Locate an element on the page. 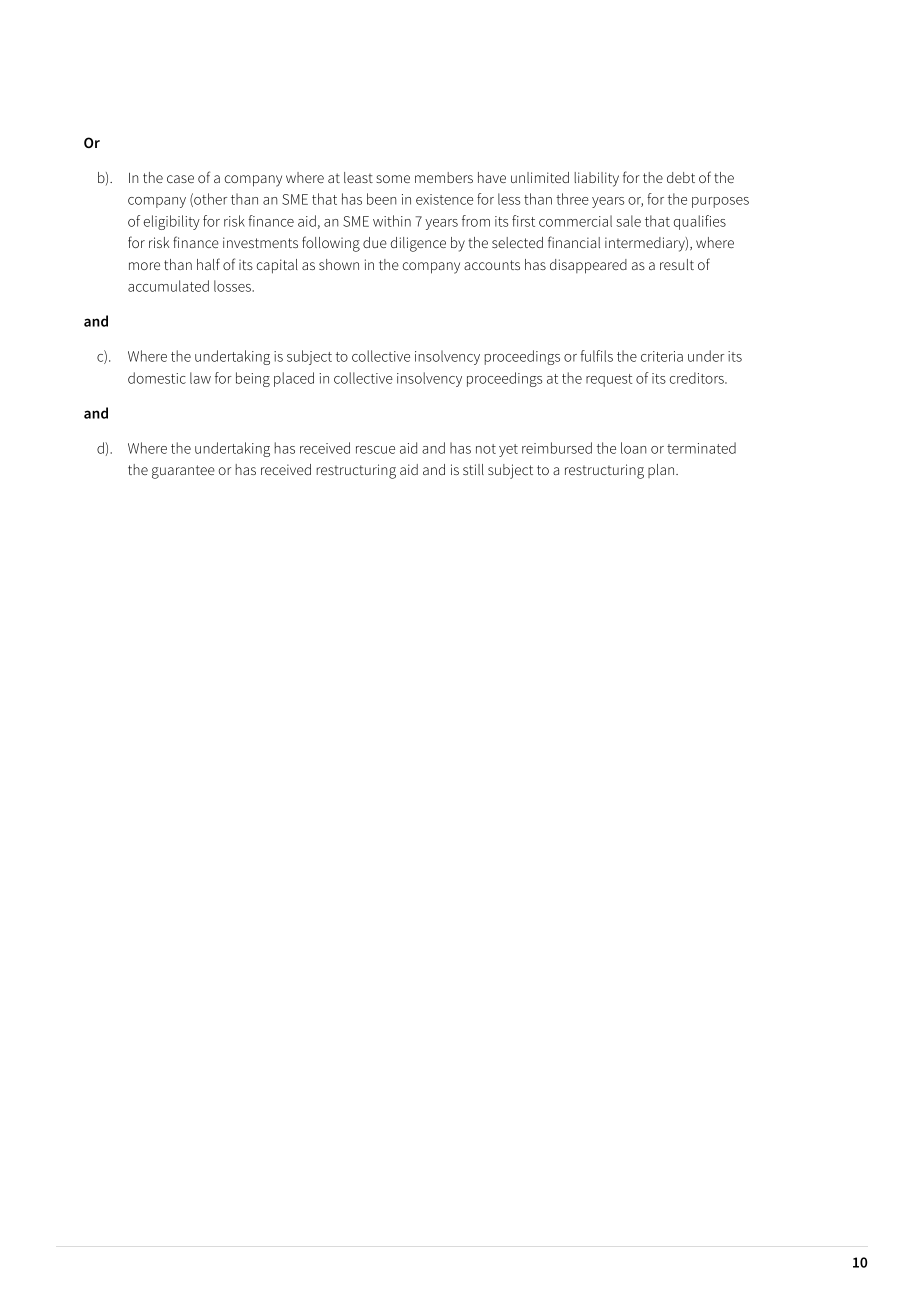 The width and height of the image is (924, 1308). members is located at coordinates (444, 177).
